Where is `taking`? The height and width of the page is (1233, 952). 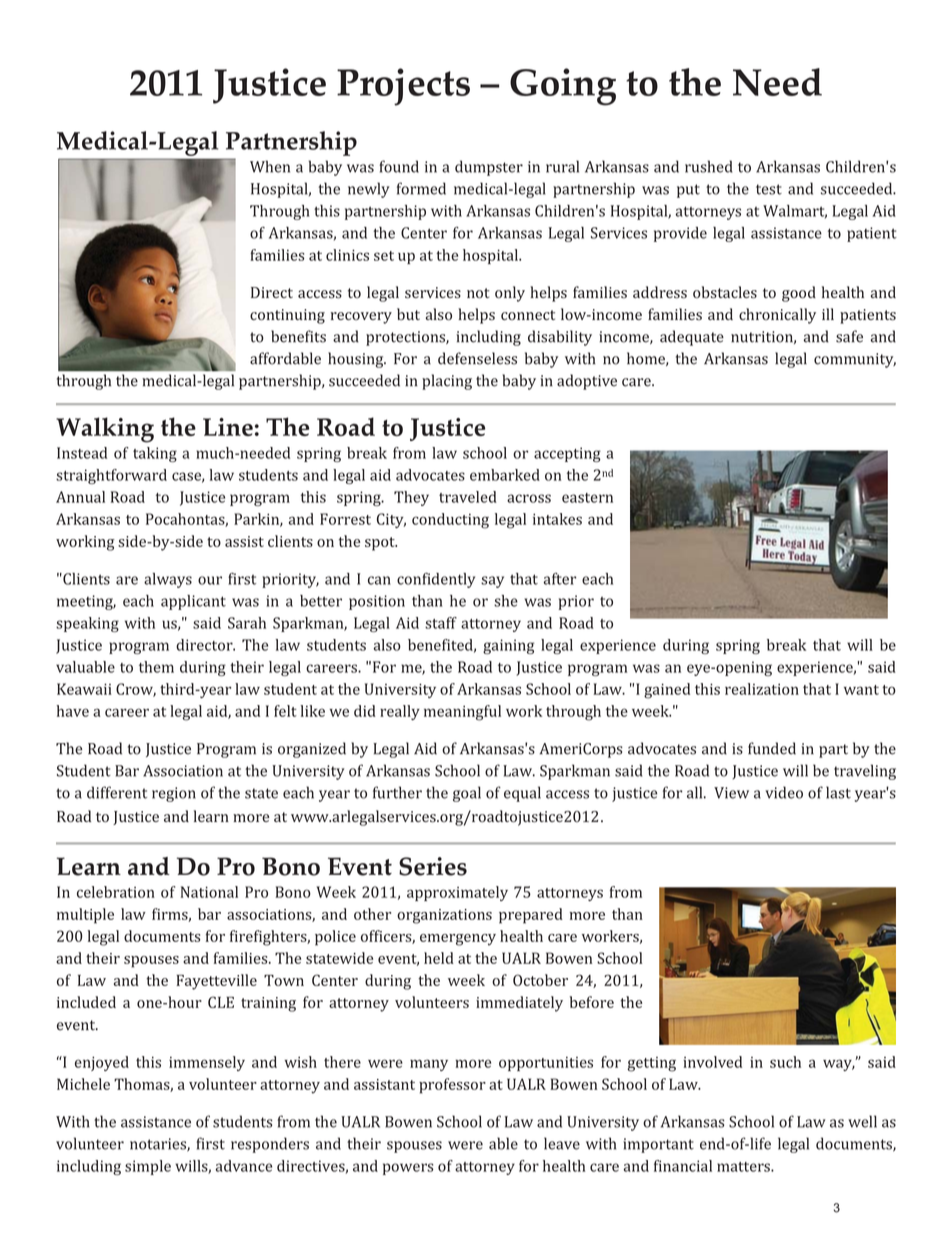
taking is located at coordinates (155, 454).
